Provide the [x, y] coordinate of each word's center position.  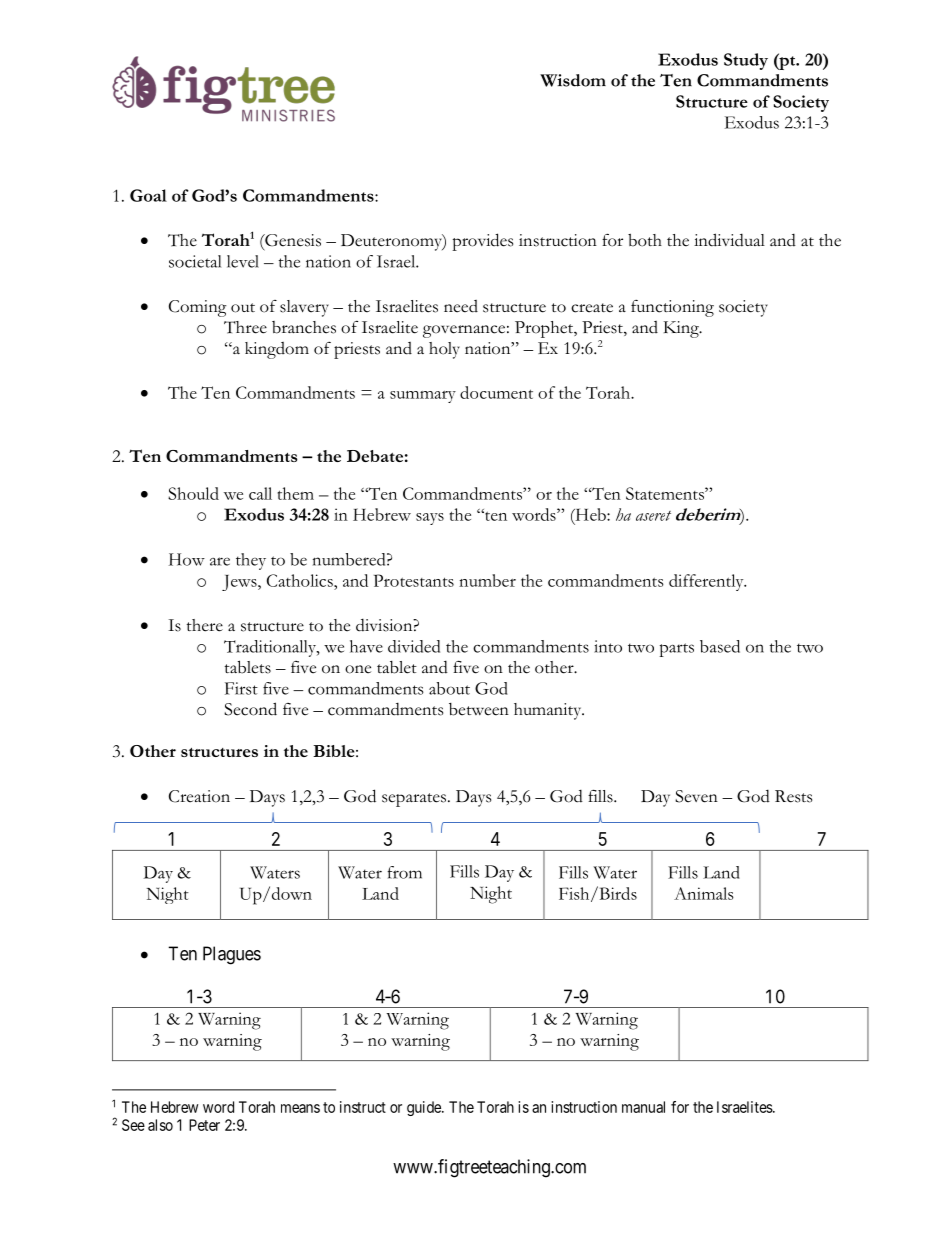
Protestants [414, 580]
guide [425, 1108]
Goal [148, 195]
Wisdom [573, 80]
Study [746, 61]
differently [707, 582]
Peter [204, 1125]
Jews [240, 583]
